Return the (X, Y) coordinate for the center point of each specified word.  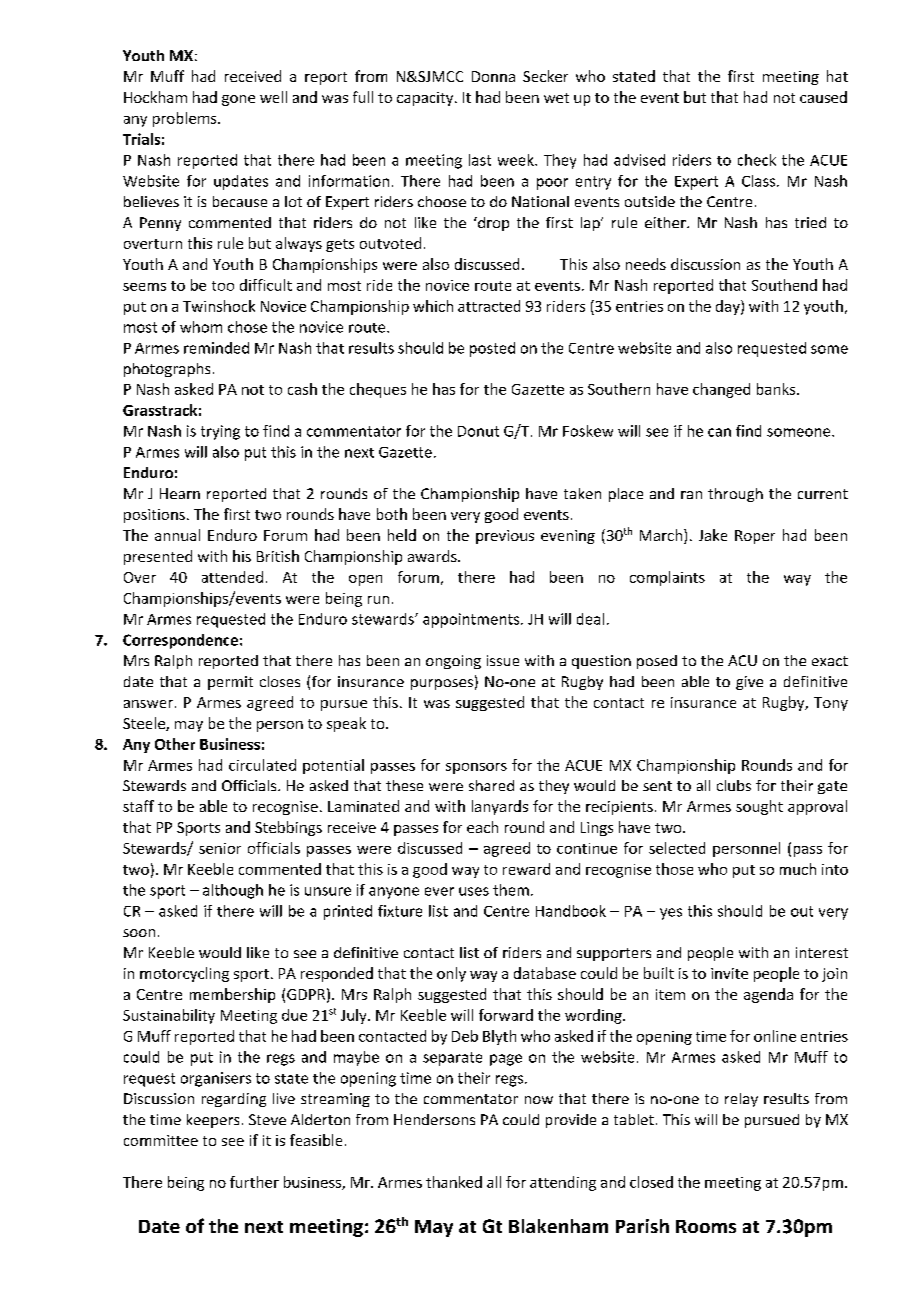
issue (503, 660)
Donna (493, 76)
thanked (454, 1182)
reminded (216, 348)
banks (777, 389)
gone (238, 100)
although (233, 891)
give (749, 683)
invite (729, 973)
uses (474, 891)
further (254, 1182)
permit (230, 683)
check (757, 160)
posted (492, 349)
